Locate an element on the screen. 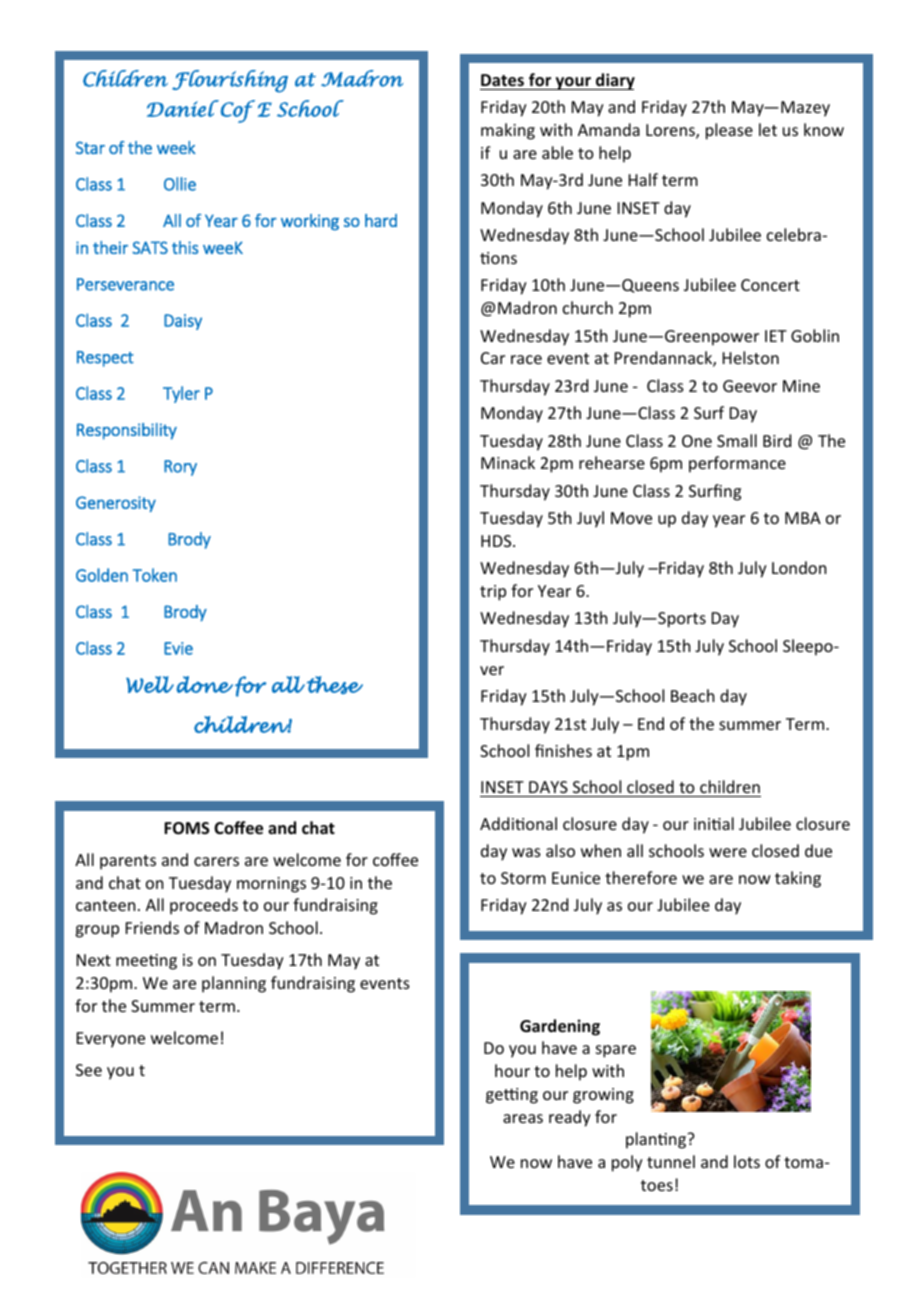  making is located at coordinates (508, 131).
